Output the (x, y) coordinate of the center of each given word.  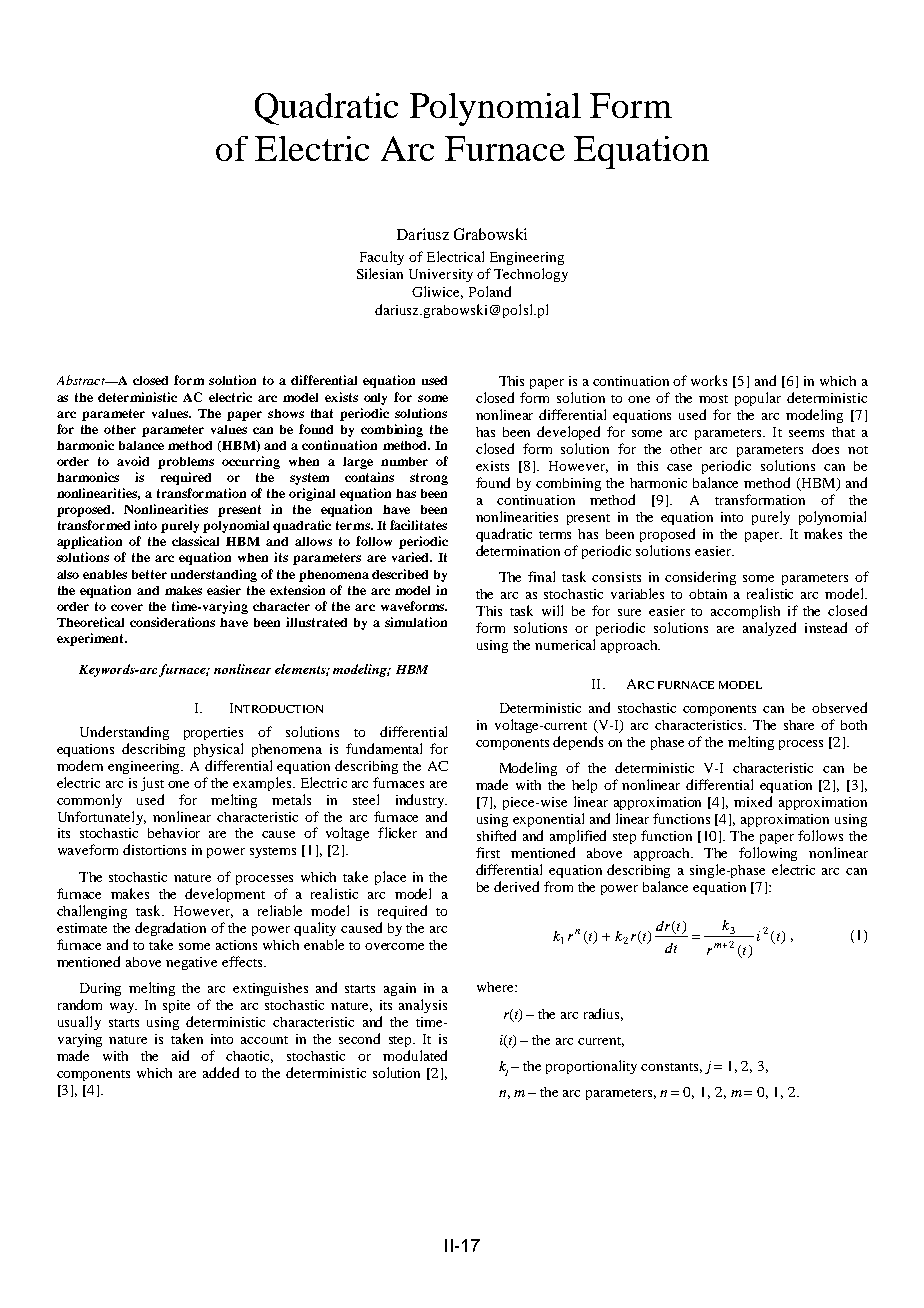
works (709, 380)
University (441, 275)
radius (603, 1014)
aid (180, 1055)
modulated (415, 1055)
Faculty (382, 258)
